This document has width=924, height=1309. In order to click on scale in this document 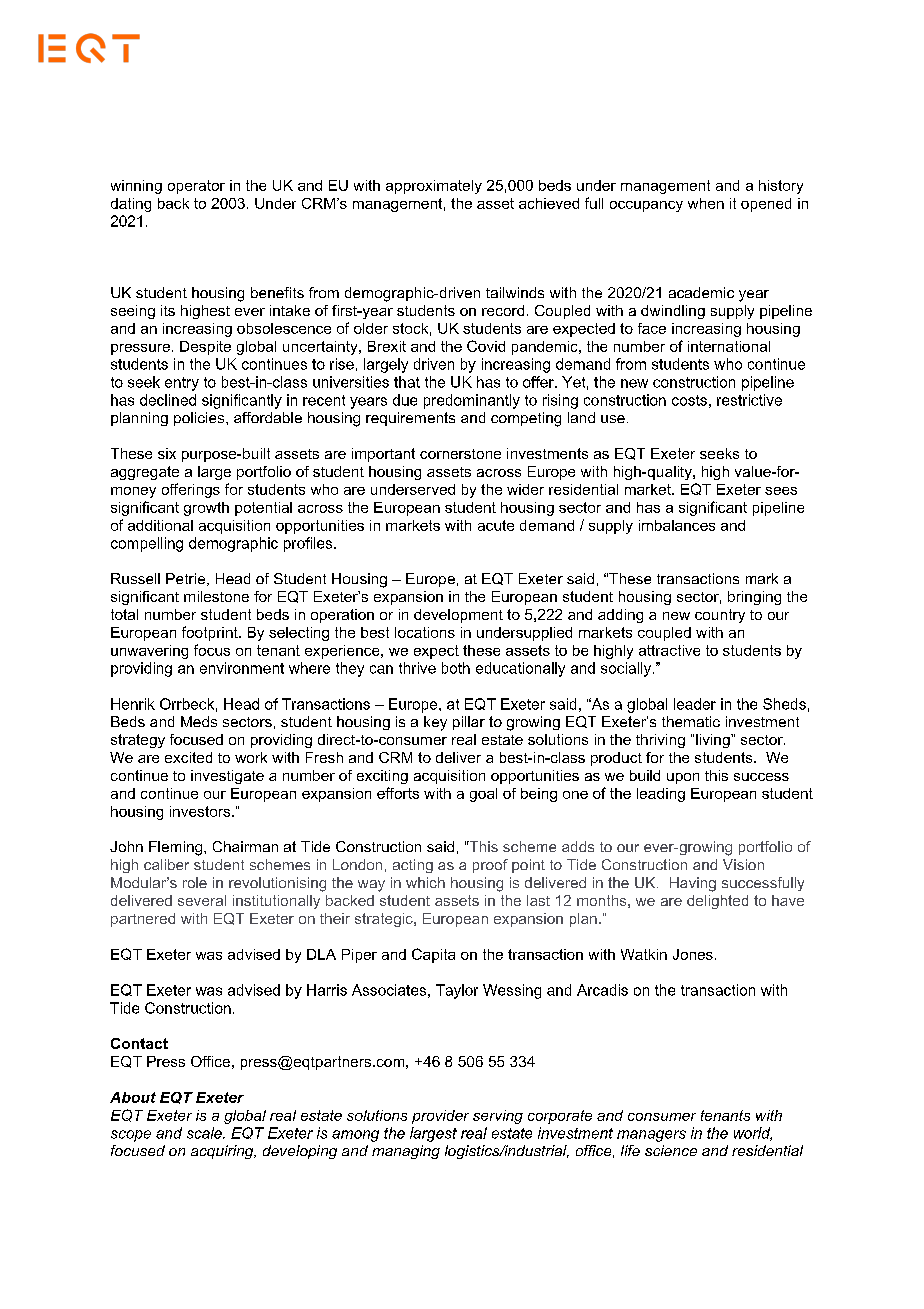, I will do `click(205, 1133)`.
